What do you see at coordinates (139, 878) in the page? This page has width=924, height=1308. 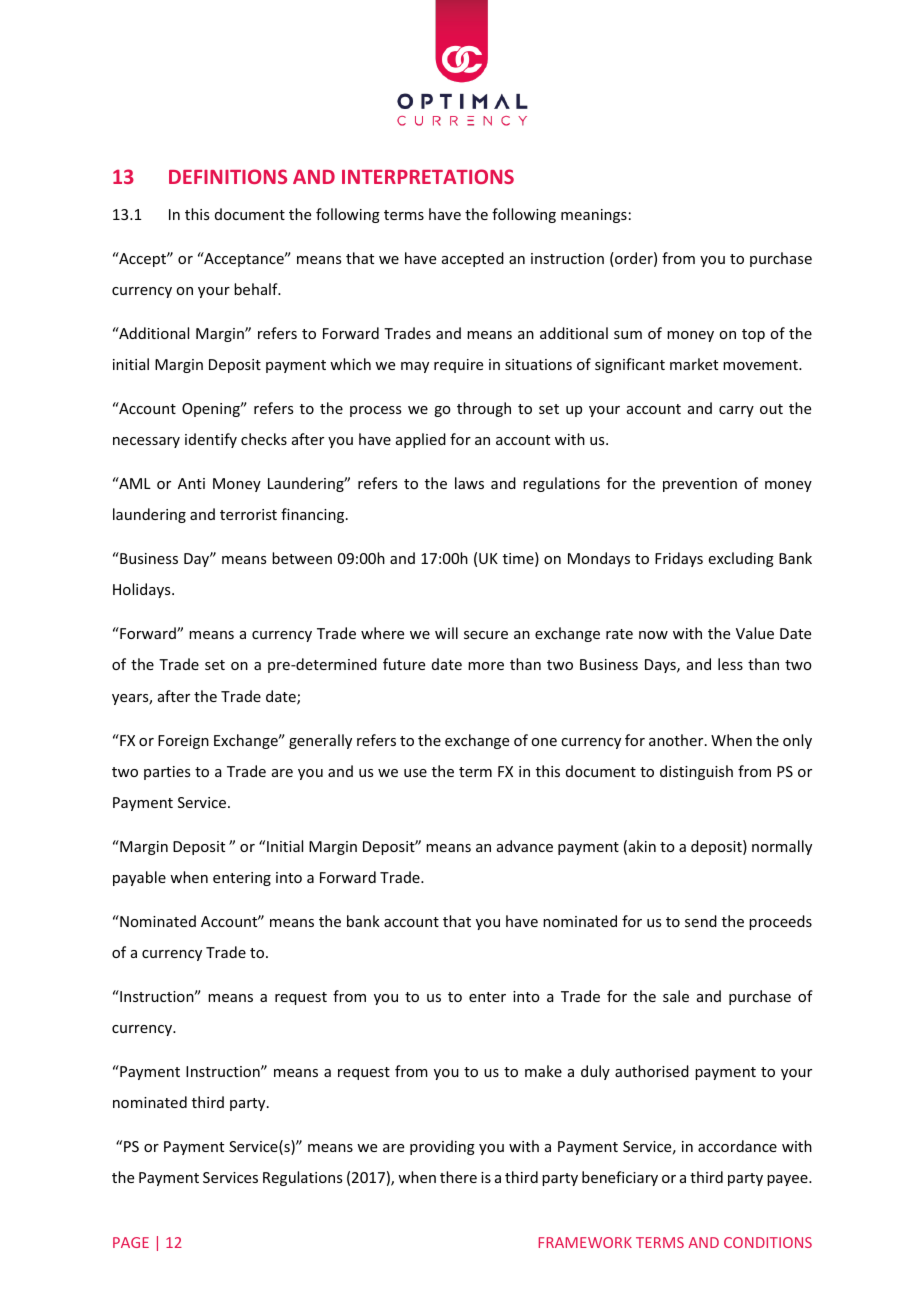 I see `payable` at bounding box center [139, 878].
